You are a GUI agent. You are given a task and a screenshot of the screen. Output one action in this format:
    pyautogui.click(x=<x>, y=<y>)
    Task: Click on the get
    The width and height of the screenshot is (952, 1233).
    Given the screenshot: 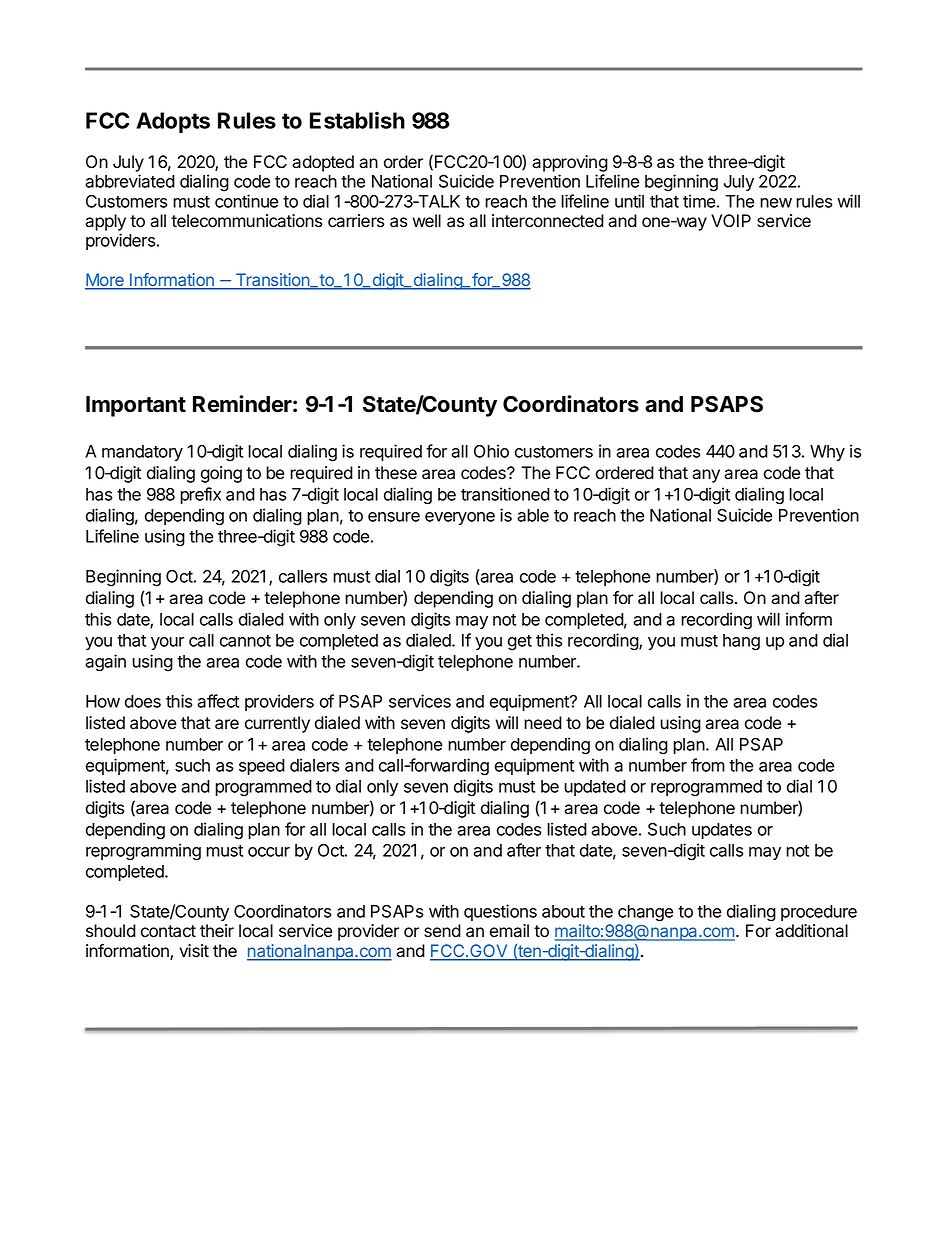 What is the action you would take?
    pyautogui.click(x=520, y=643)
